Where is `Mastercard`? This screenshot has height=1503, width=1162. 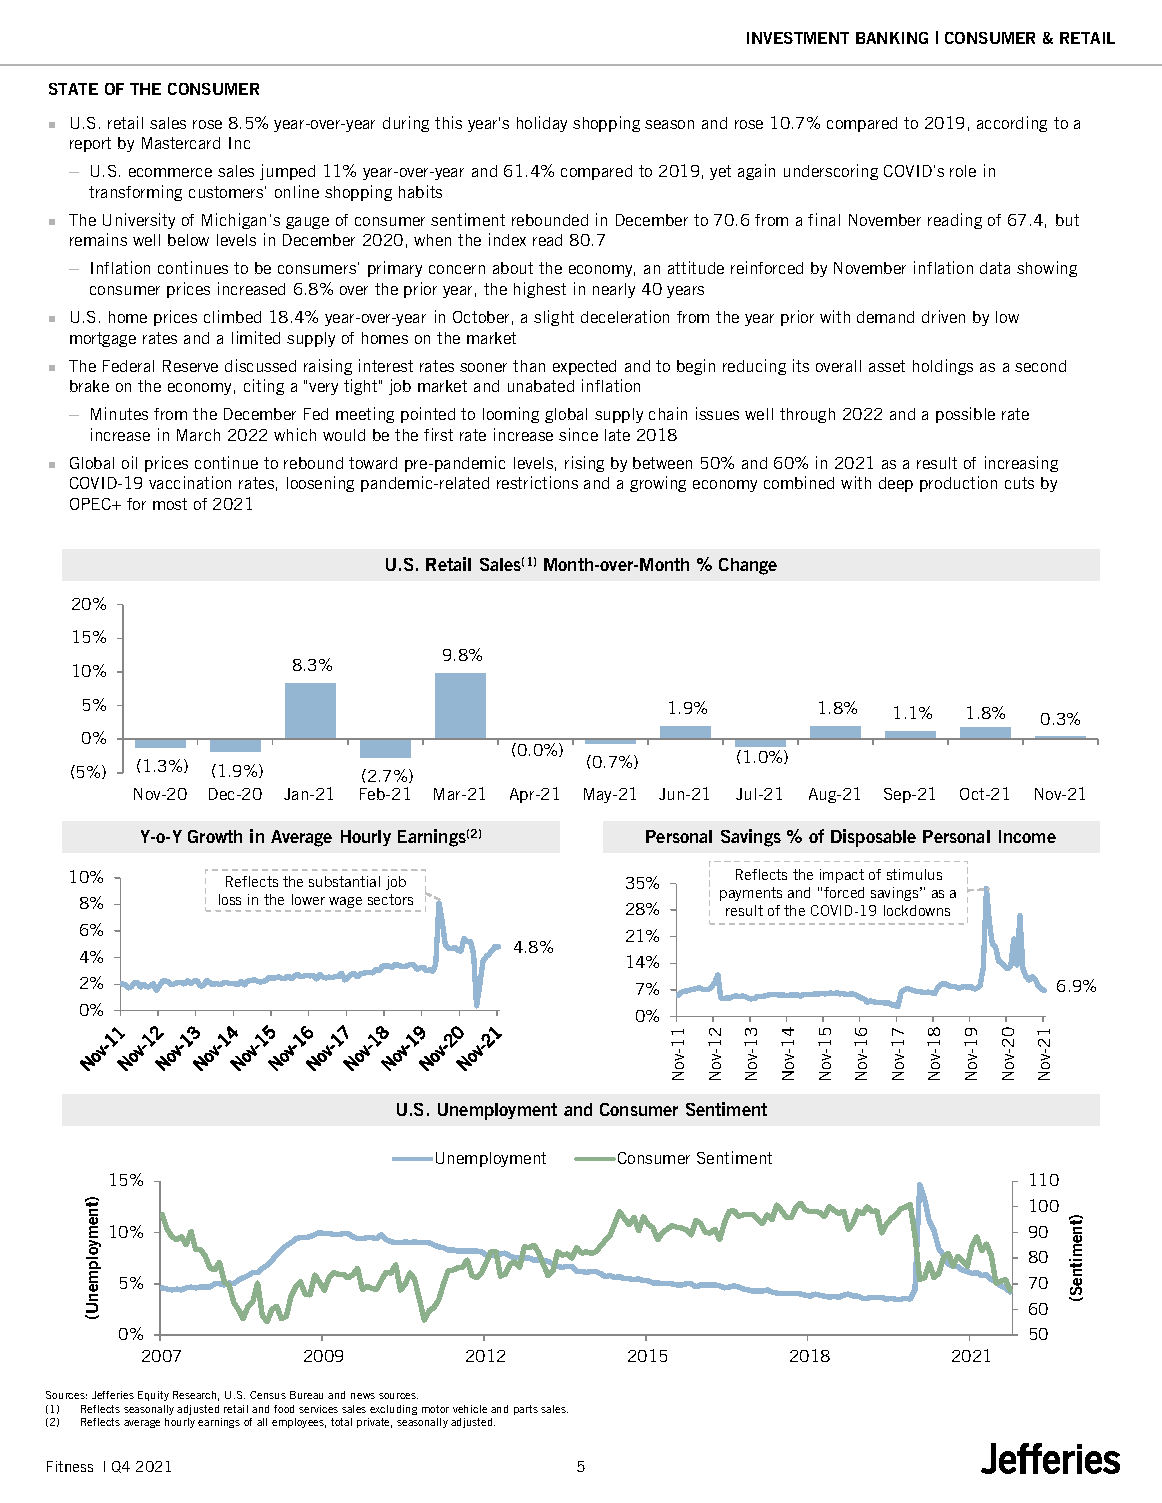
Mastercard is located at coordinates (181, 143).
